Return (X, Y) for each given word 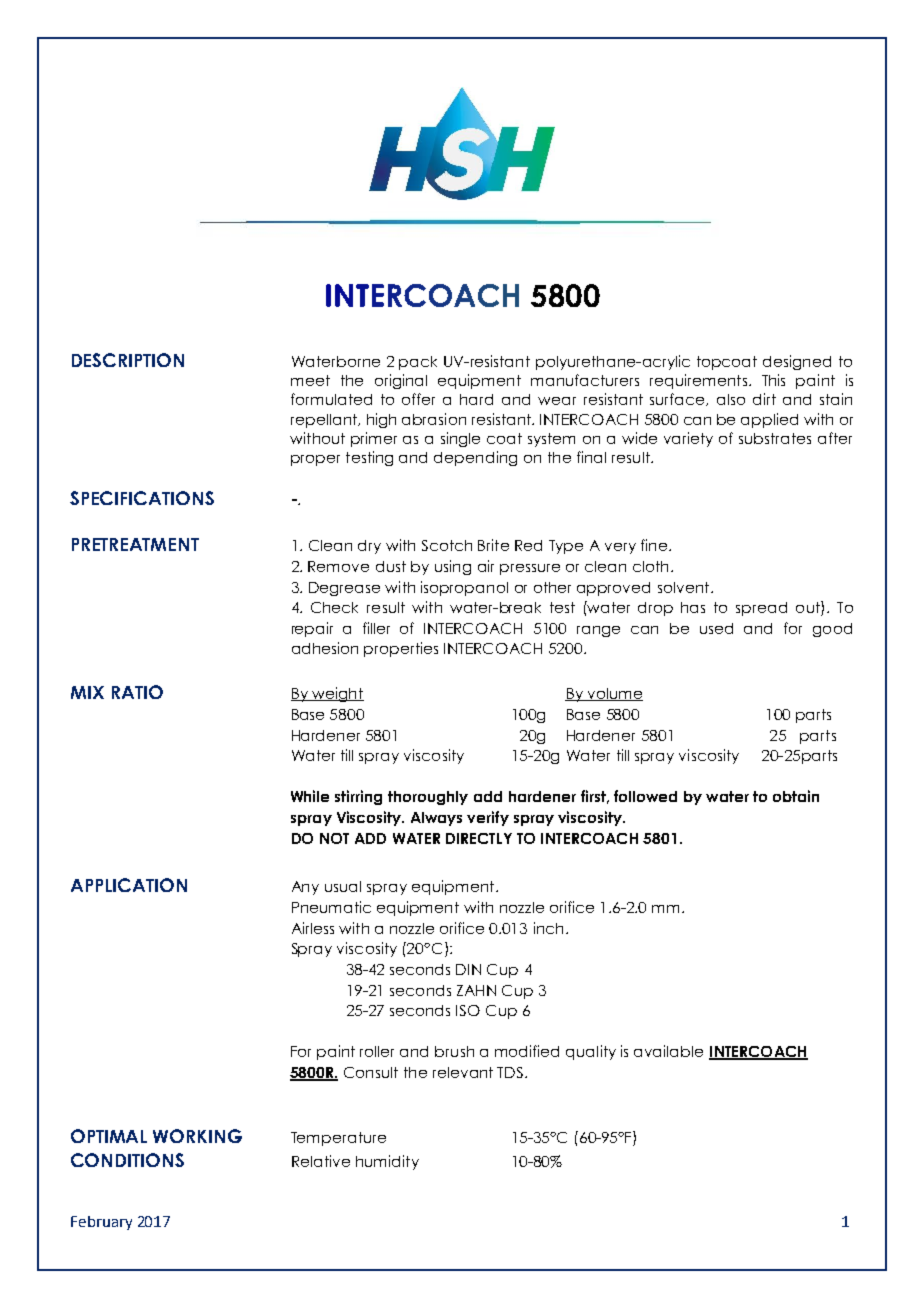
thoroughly (428, 798)
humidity (387, 1162)
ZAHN (476, 990)
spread (761, 609)
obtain (796, 796)
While (310, 796)
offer (418, 399)
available (668, 1051)
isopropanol (464, 588)
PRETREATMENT (135, 544)
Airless (313, 928)
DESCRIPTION (128, 360)
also (731, 399)
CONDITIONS (127, 1160)
